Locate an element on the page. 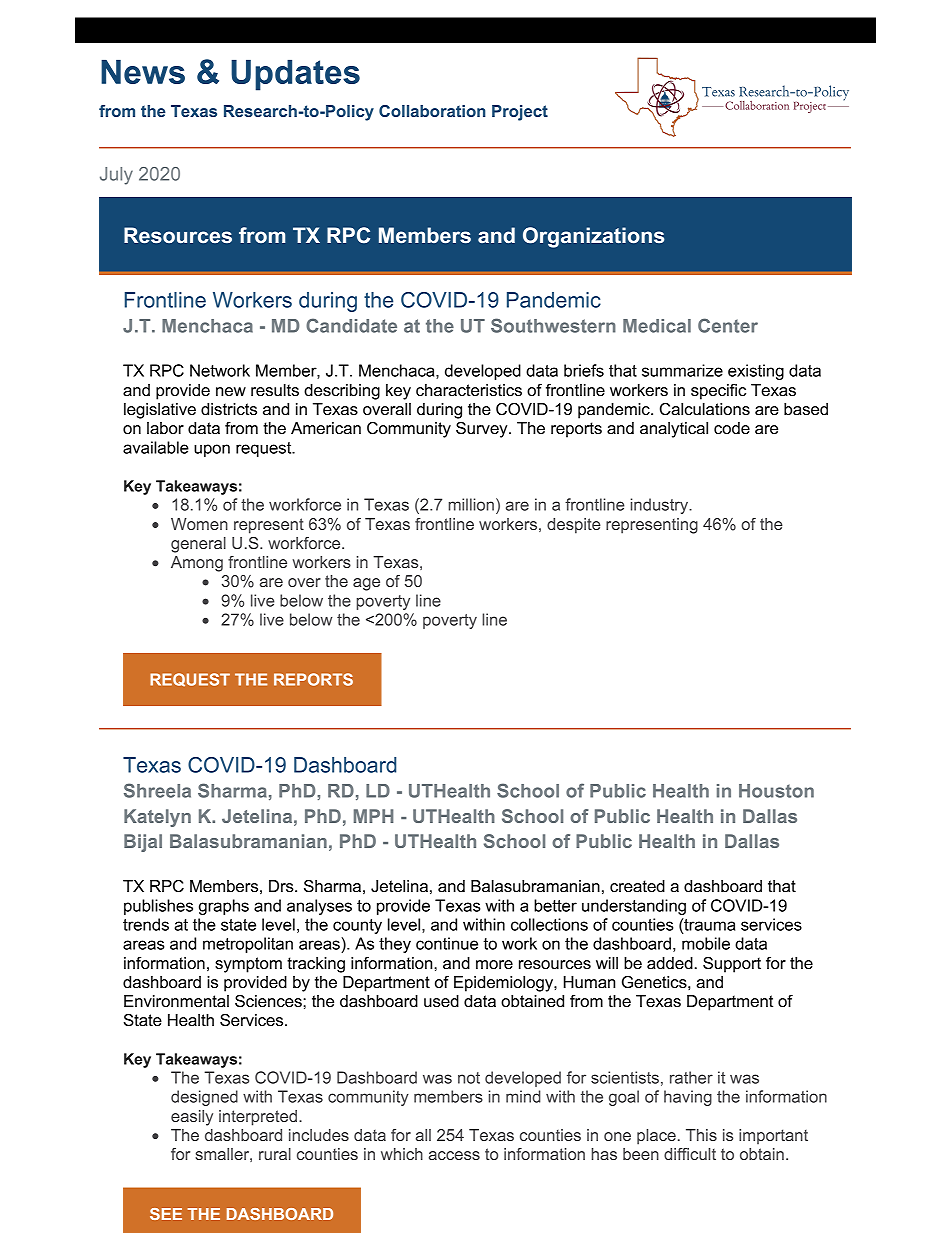 This image has width=952, height=1233. upon is located at coordinates (212, 450).
